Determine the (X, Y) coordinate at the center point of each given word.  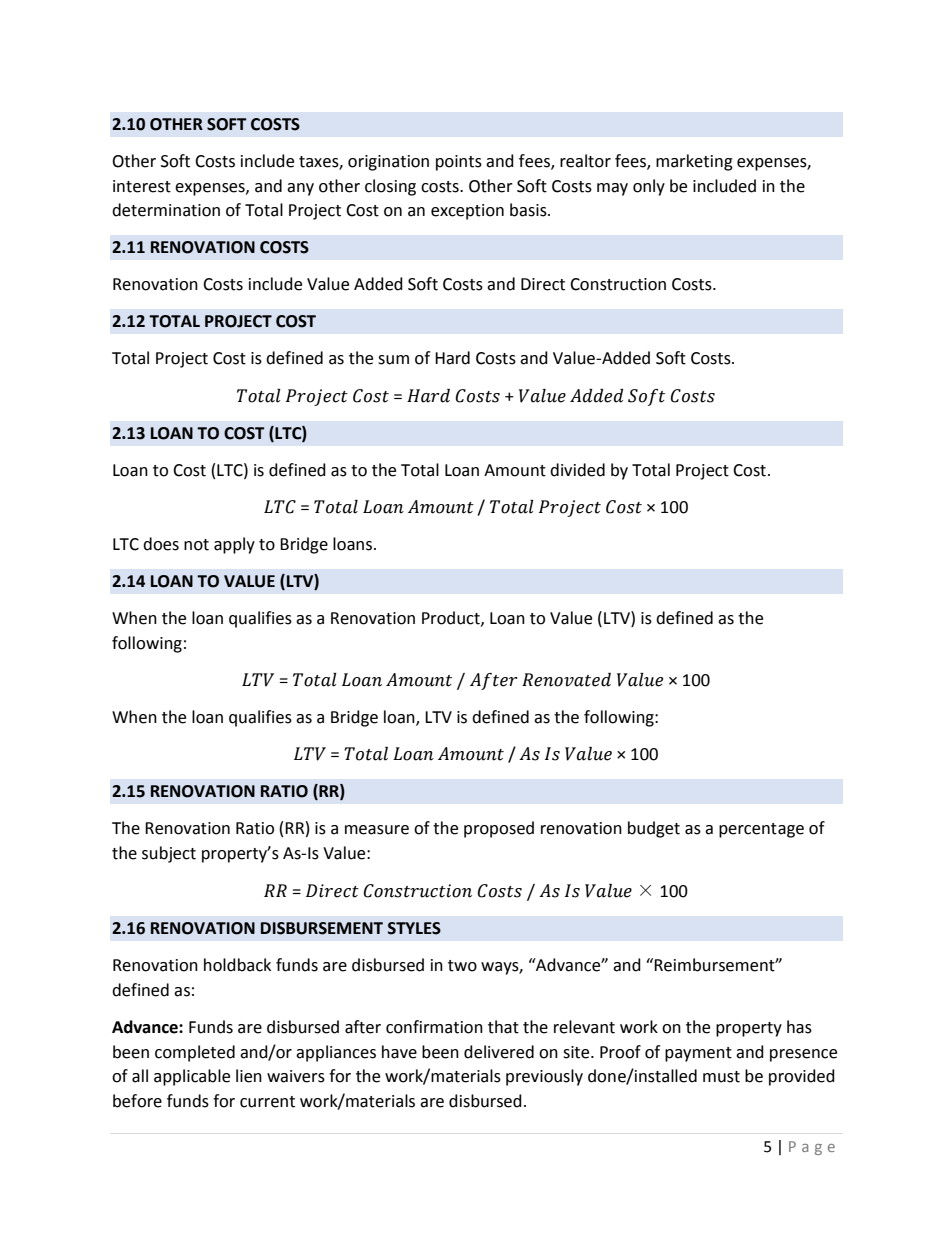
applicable (192, 1077)
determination (166, 210)
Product (452, 618)
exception (467, 212)
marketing (694, 162)
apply (234, 545)
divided (577, 470)
